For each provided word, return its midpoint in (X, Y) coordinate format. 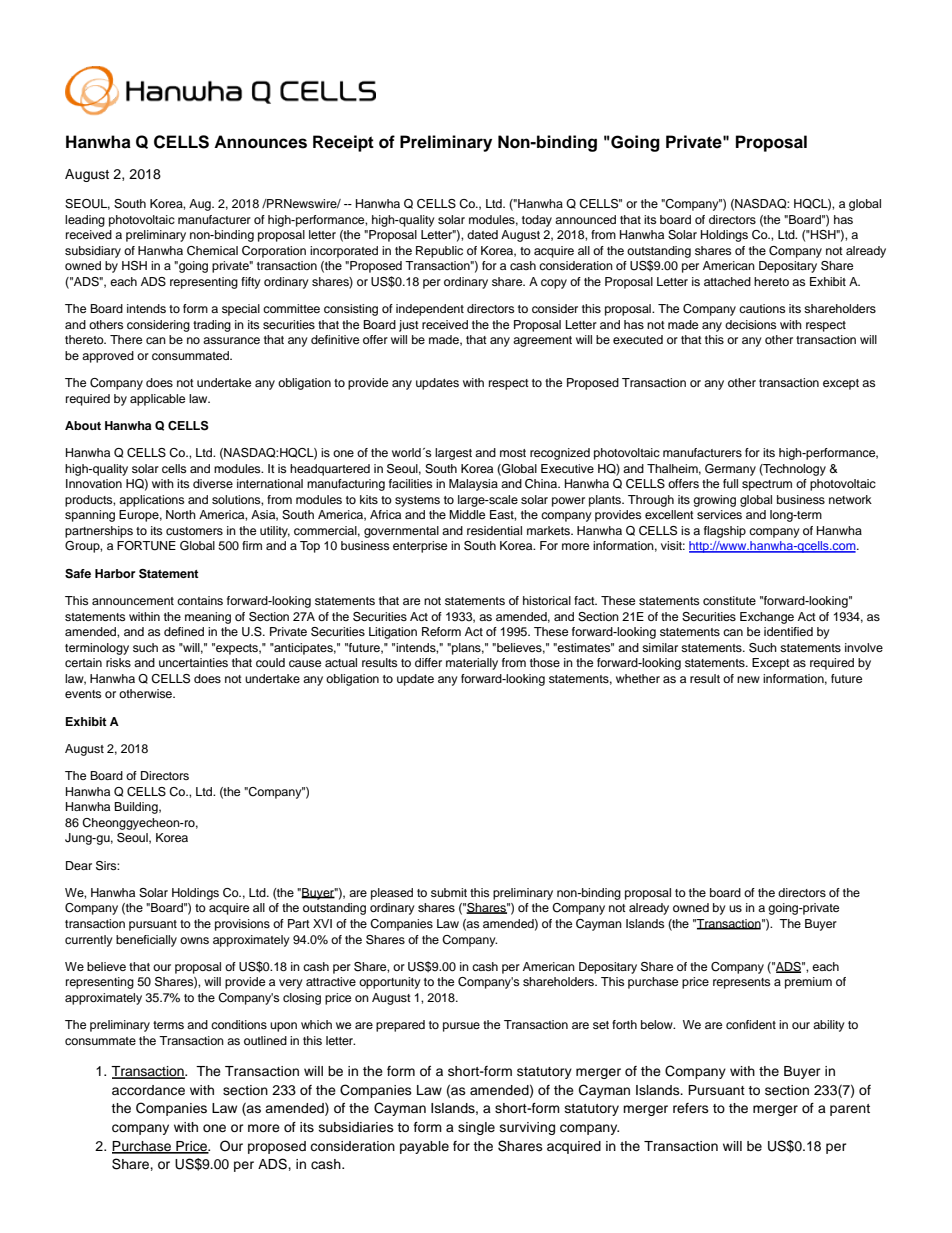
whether (638, 678)
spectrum (767, 485)
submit (449, 892)
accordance (148, 1090)
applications (151, 501)
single (476, 1128)
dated (482, 234)
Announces (260, 142)
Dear (79, 865)
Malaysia (473, 485)
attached (727, 281)
